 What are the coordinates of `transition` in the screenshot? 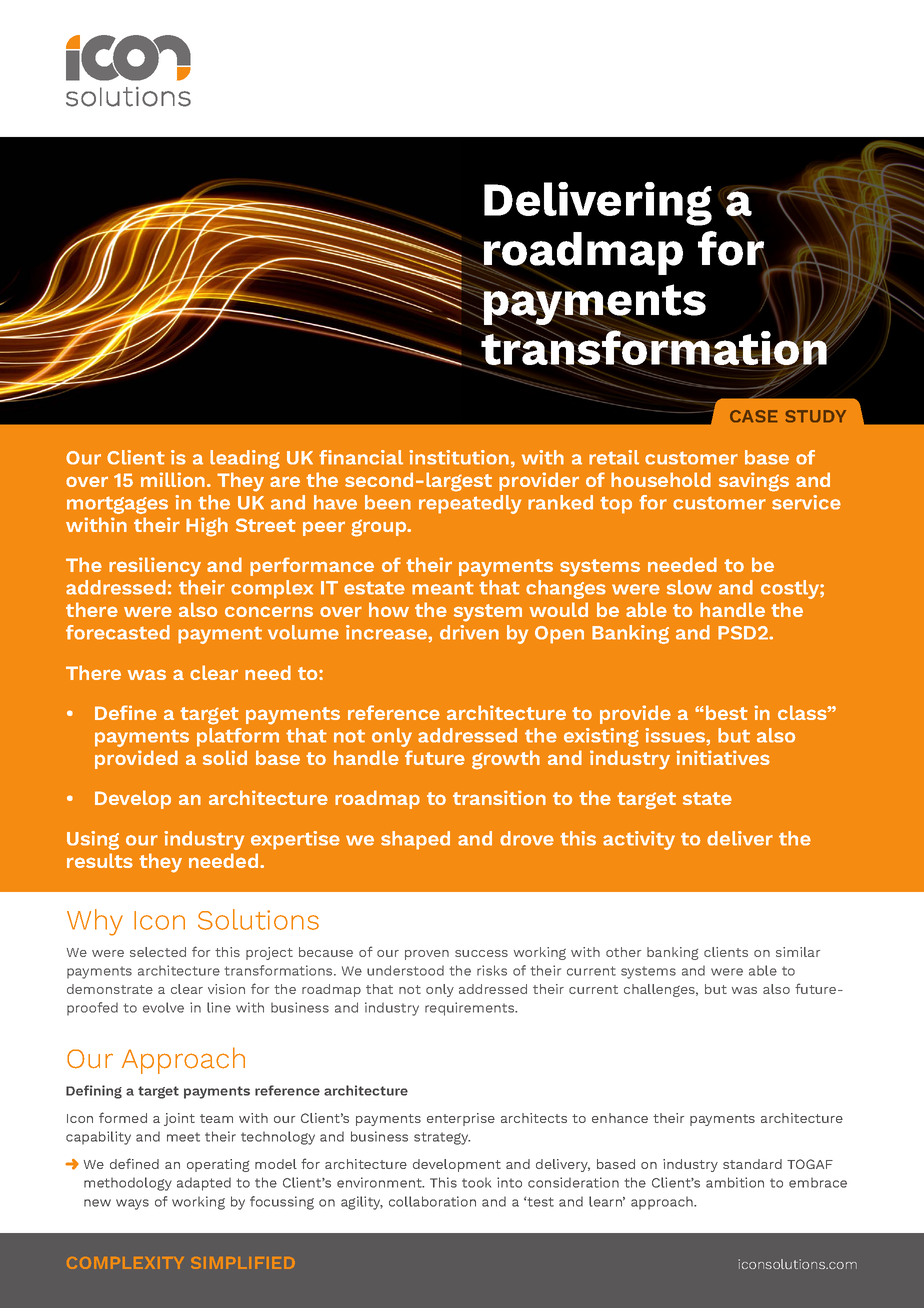 It's located at (499, 797).
